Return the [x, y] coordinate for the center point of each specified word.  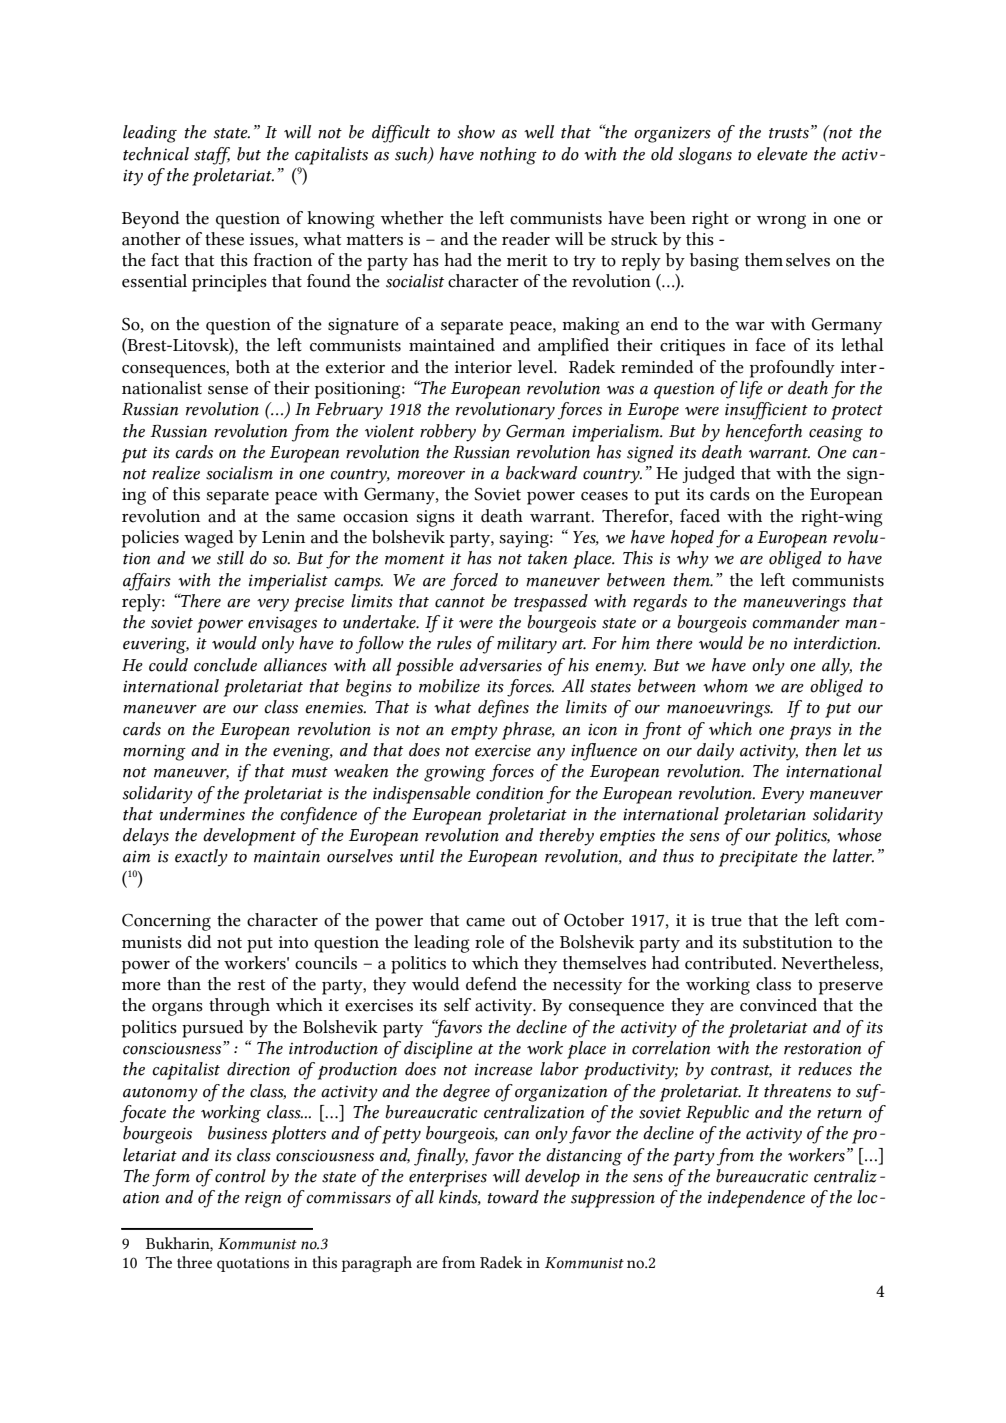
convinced [778, 1005]
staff [212, 156]
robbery [448, 433]
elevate [782, 154]
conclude [225, 665]
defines [503, 709]
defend [491, 984]
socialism [239, 473]
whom [725, 686]
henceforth [764, 433]
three [194, 1262]
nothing [508, 156]
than [184, 984]
